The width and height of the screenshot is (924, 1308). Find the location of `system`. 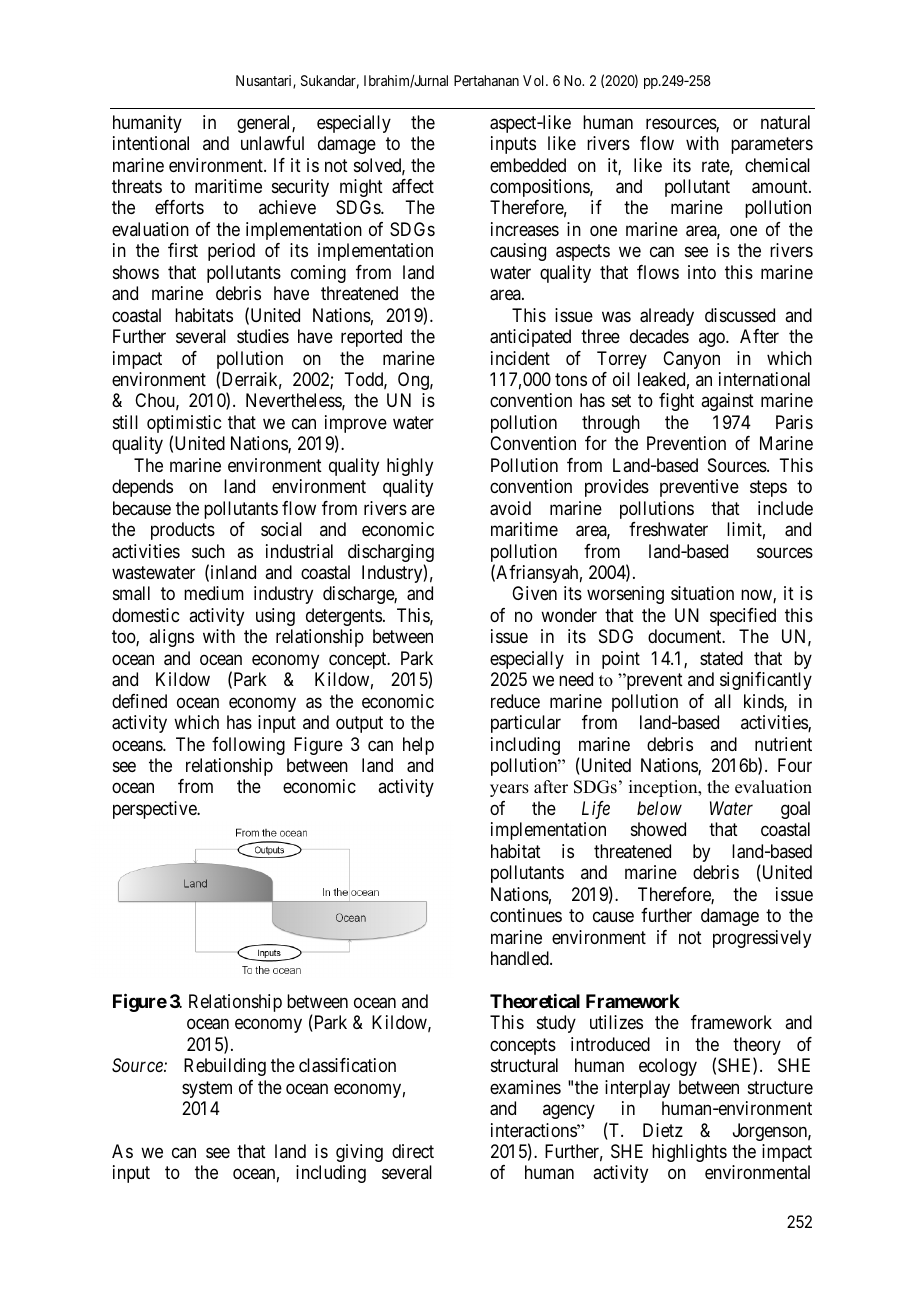

system is located at coordinates (207, 1089).
